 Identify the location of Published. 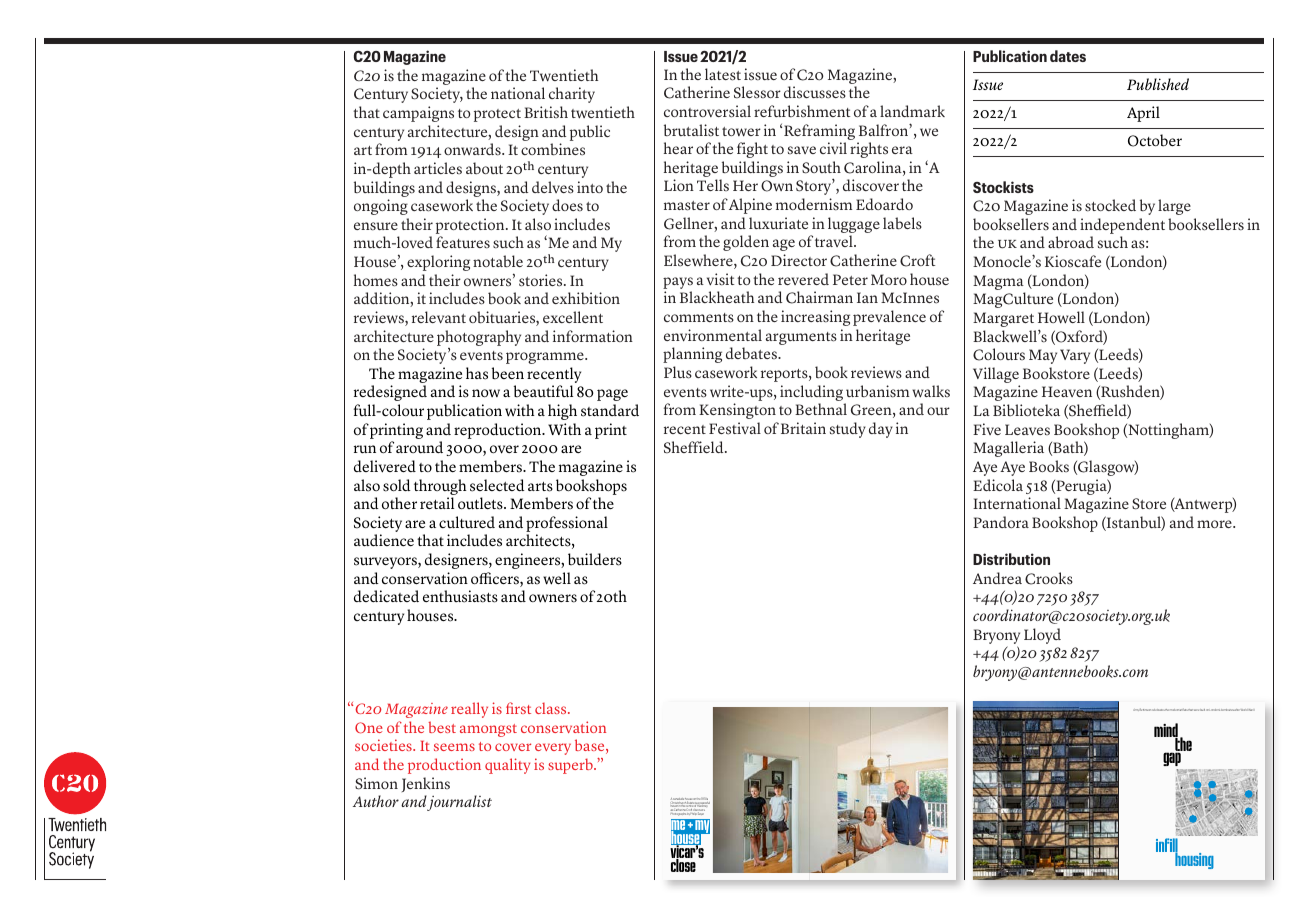
(1158, 84).
